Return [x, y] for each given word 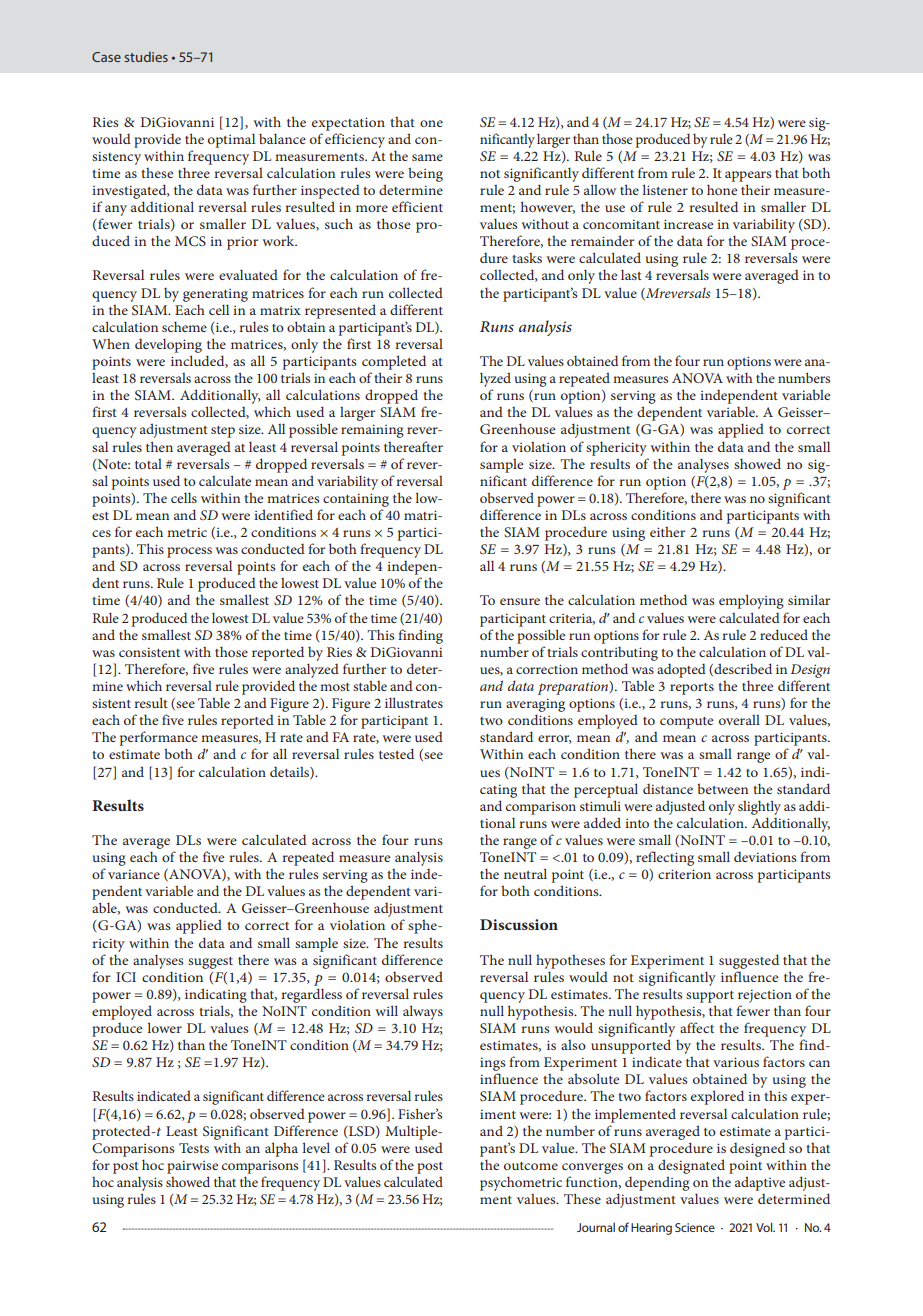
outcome [531, 1166]
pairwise [192, 1167]
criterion [684, 874]
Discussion [519, 924]
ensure [520, 601]
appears [748, 176]
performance [159, 738]
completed [394, 362]
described [742, 669]
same [427, 157]
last [631, 274]
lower [165, 1027]
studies [146, 56]
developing [168, 345]
